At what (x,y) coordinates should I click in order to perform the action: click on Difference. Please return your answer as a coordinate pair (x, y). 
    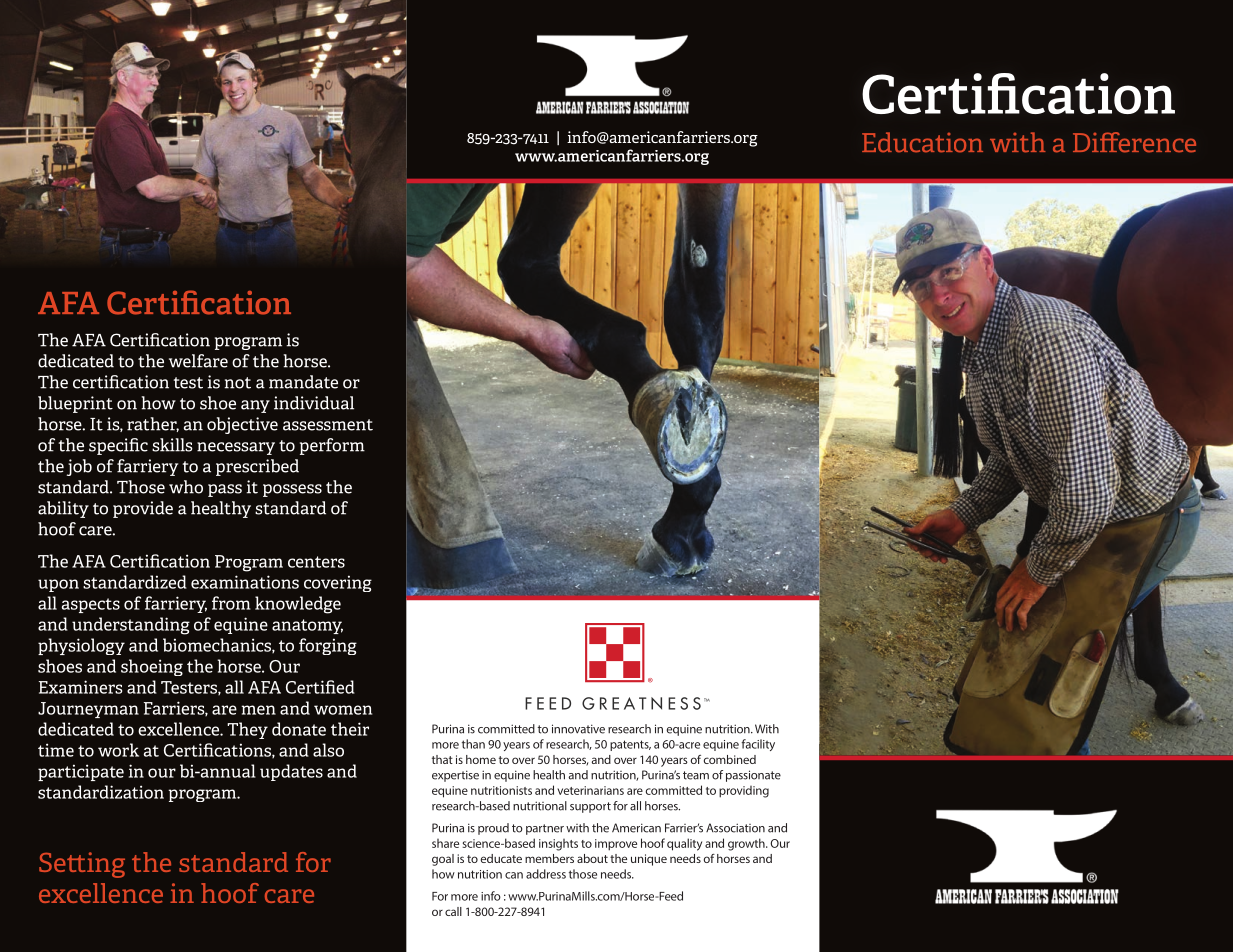
    Looking at the image, I should click on (1134, 142).
